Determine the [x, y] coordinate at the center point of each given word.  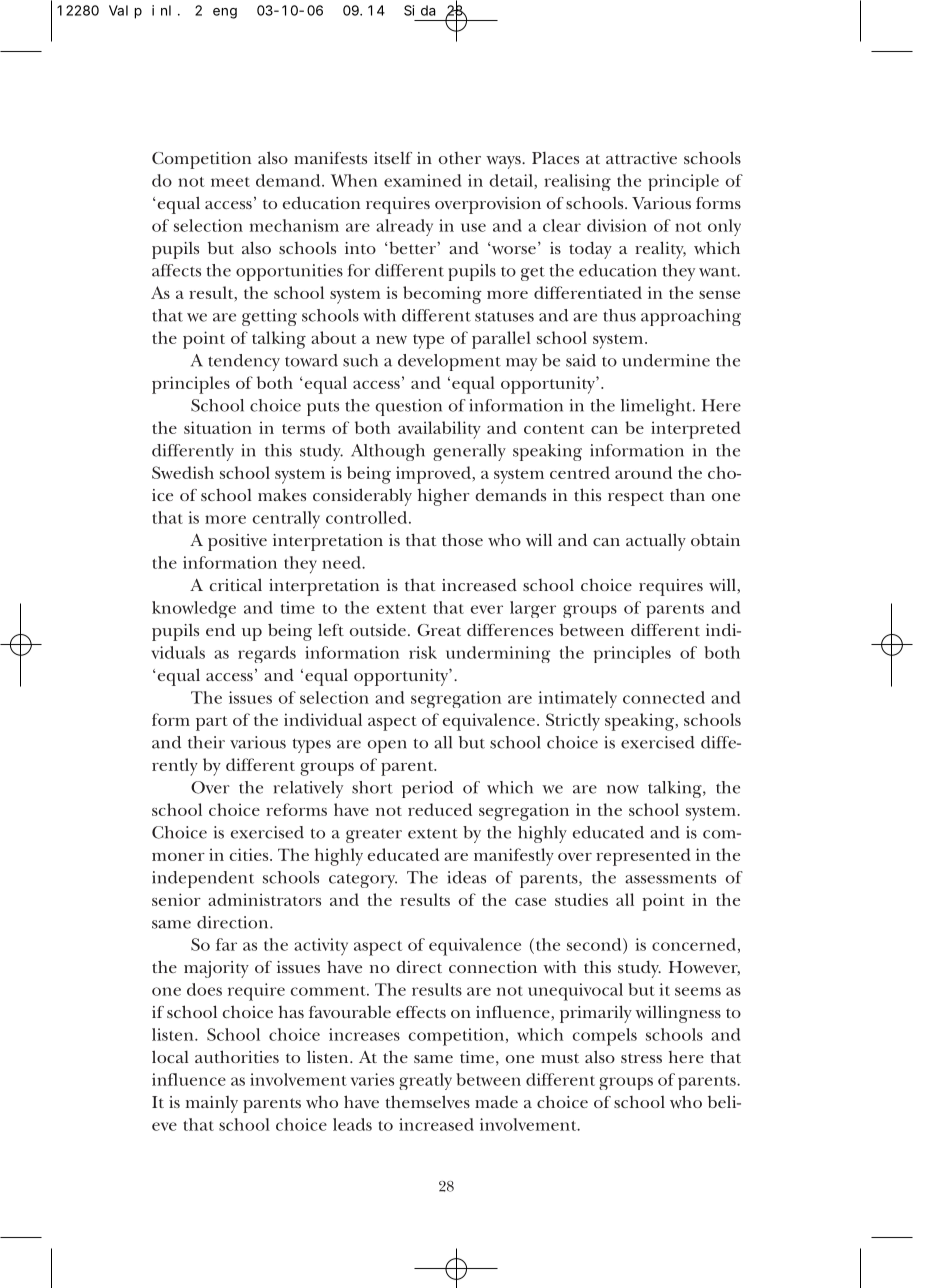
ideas [467, 877]
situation [218, 427]
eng [225, 13]
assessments [670, 878]
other [460, 158]
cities [250, 854]
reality [660, 250]
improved [434, 475]
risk [423, 652]
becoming [442, 295]
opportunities [289, 272]
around [643, 472]
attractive [641, 158]
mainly [212, 1104]
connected [664, 697]
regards [267, 654]
